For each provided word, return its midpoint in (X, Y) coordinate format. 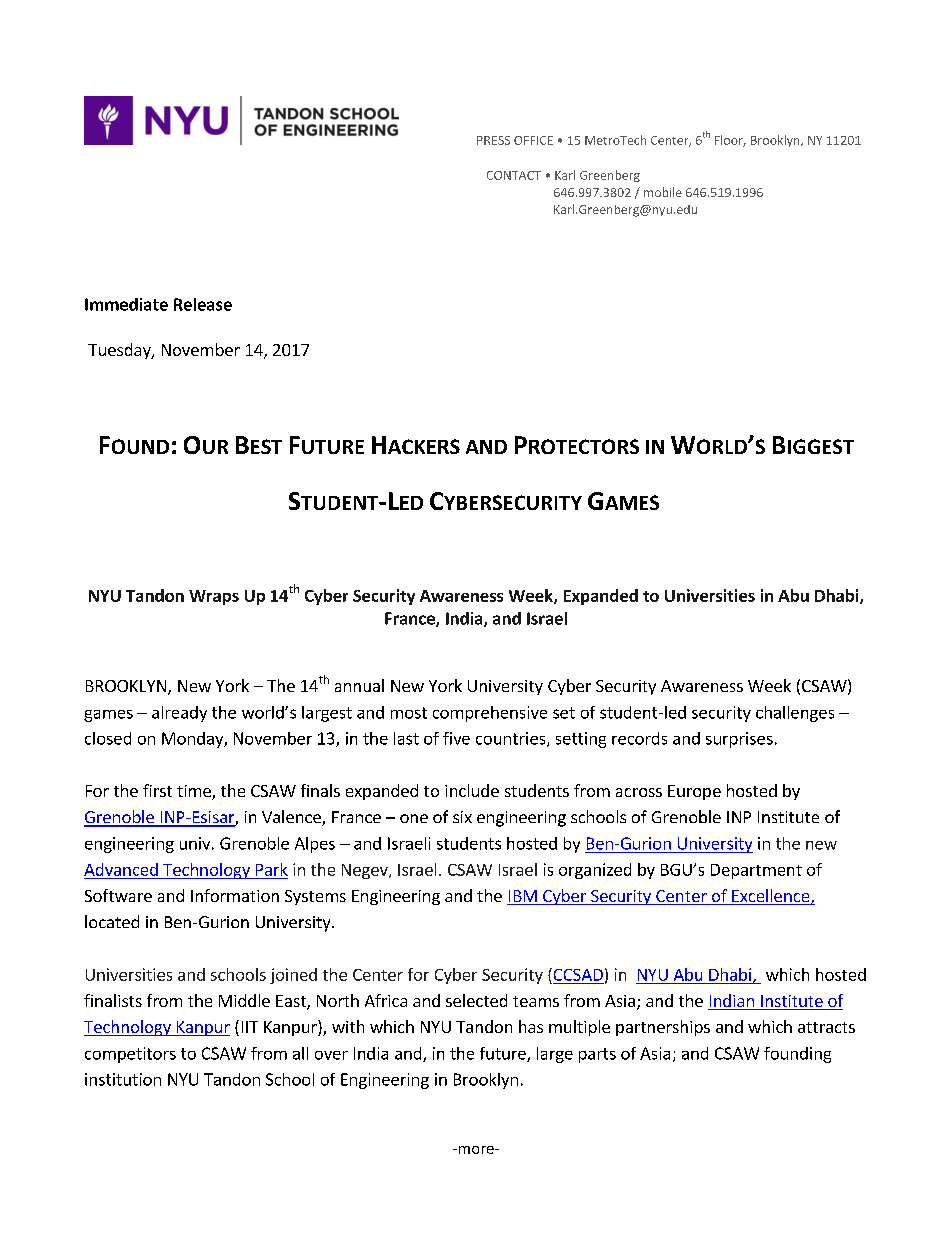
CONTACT (514, 175)
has (531, 1026)
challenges (795, 714)
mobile (663, 192)
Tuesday (120, 351)
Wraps (214, 597)
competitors (130, 1055)
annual (359, 685)
